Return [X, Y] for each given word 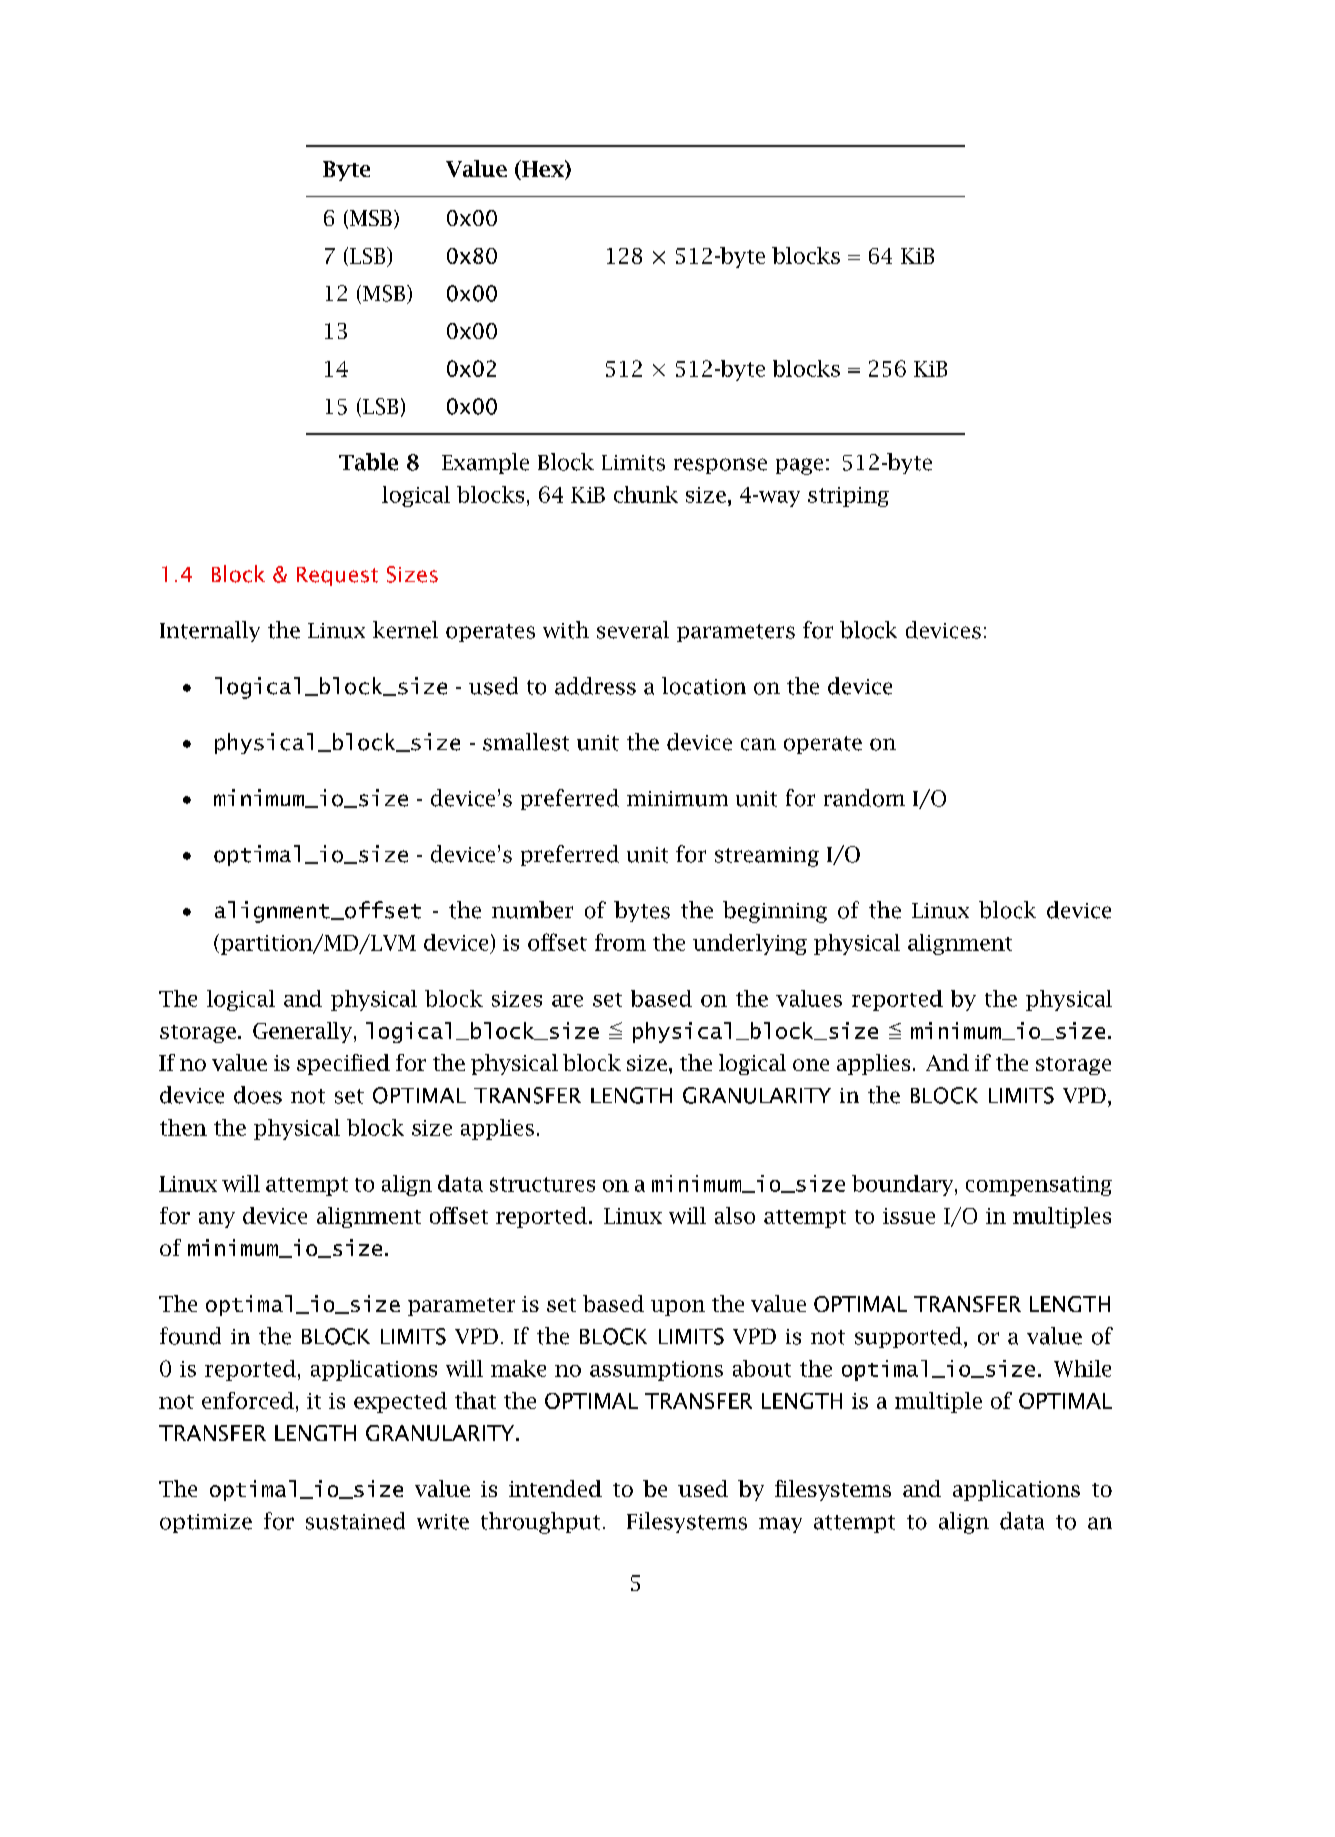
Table [368, 462]
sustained [355, 1521]
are [567, 1001]
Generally [302, 1032]
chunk [646, 494]
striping [848, 497]
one [811, 1065]
